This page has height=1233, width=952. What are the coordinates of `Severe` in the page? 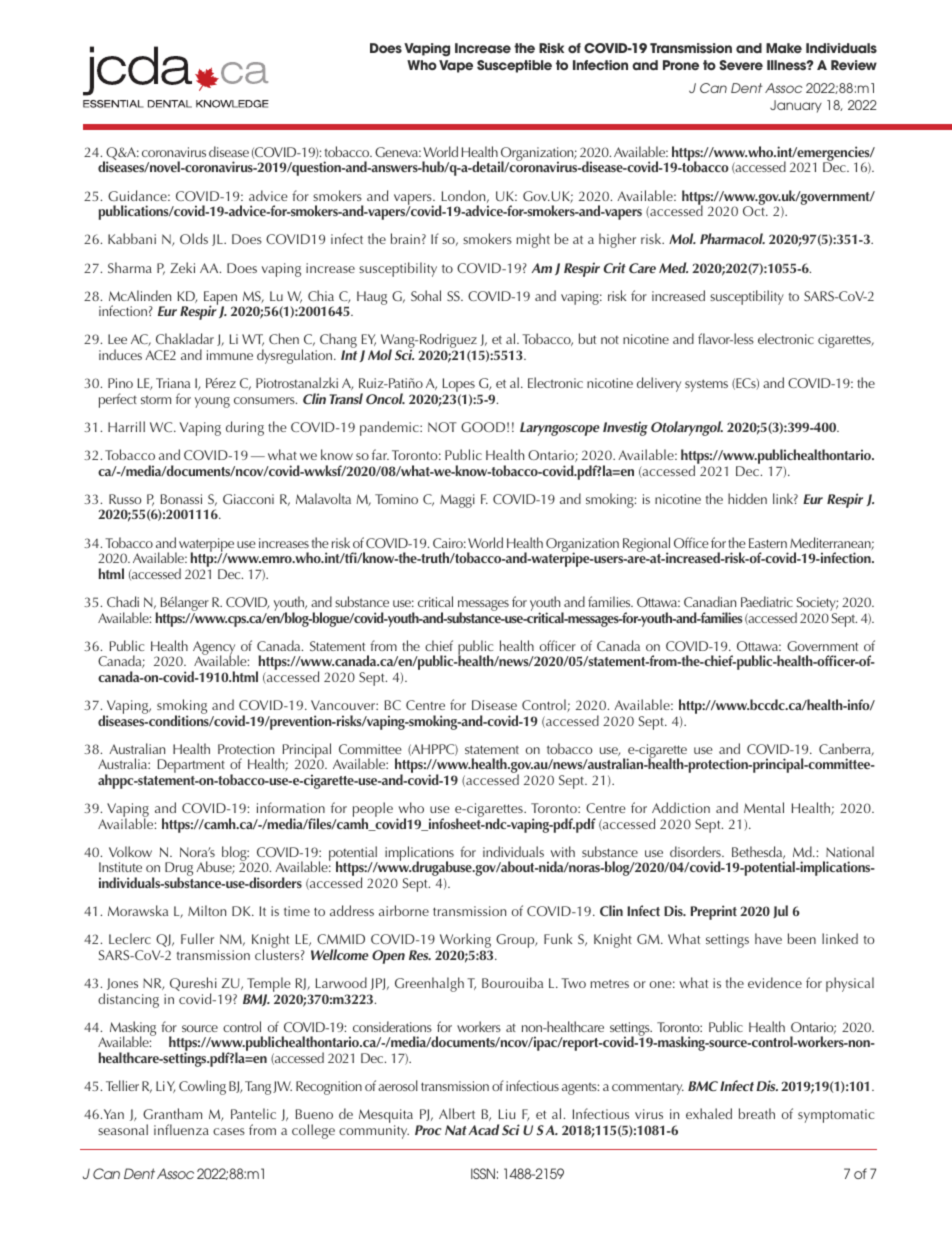 It's located at (741, 65).
